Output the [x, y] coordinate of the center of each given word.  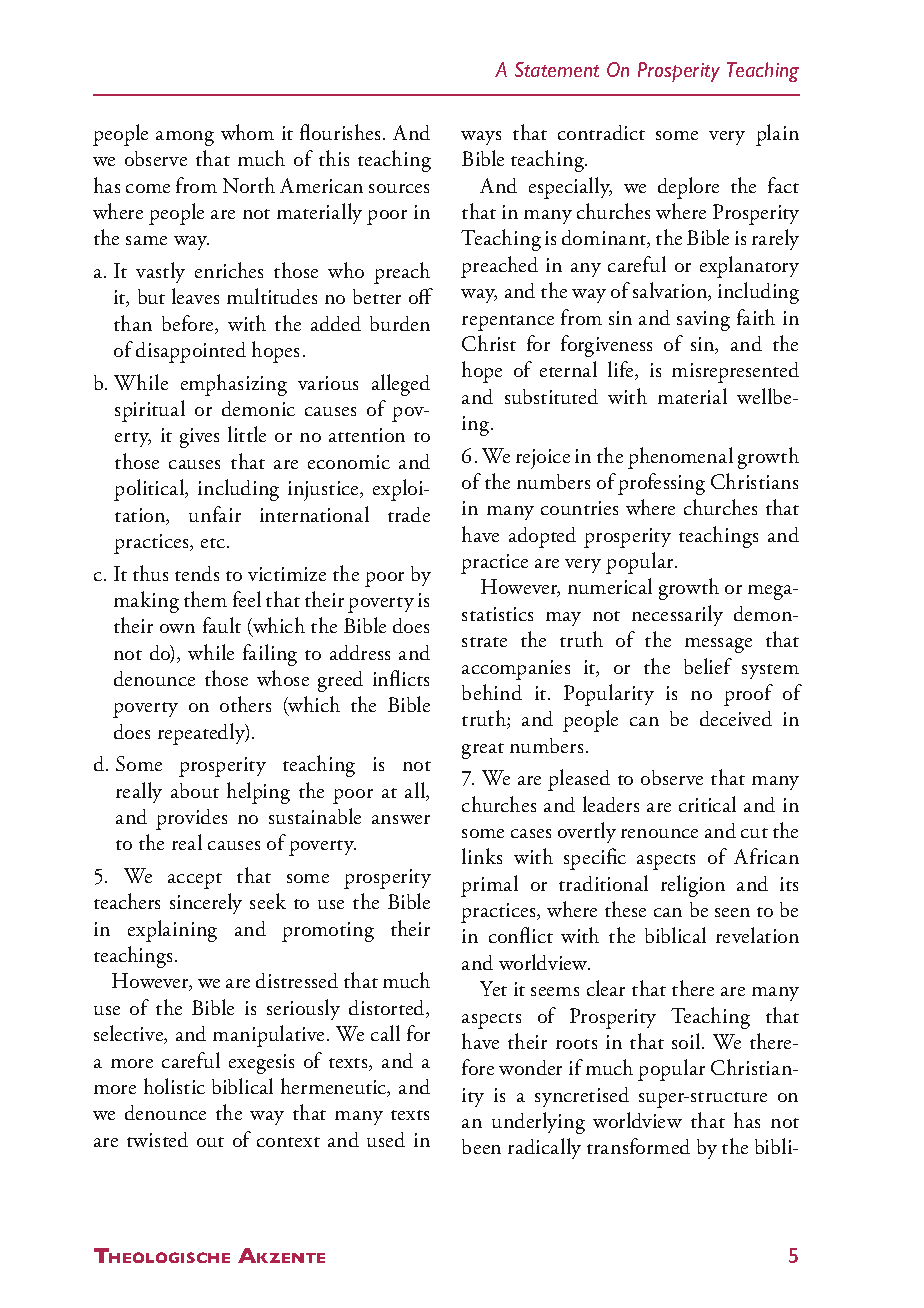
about [195, 790]
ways [481, 138]
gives [199, 438]
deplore [688, 188]
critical [707, 804]
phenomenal [680, 458]
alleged [401, 385]
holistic [174, 1086]
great [483, 751]
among [185, 138]
